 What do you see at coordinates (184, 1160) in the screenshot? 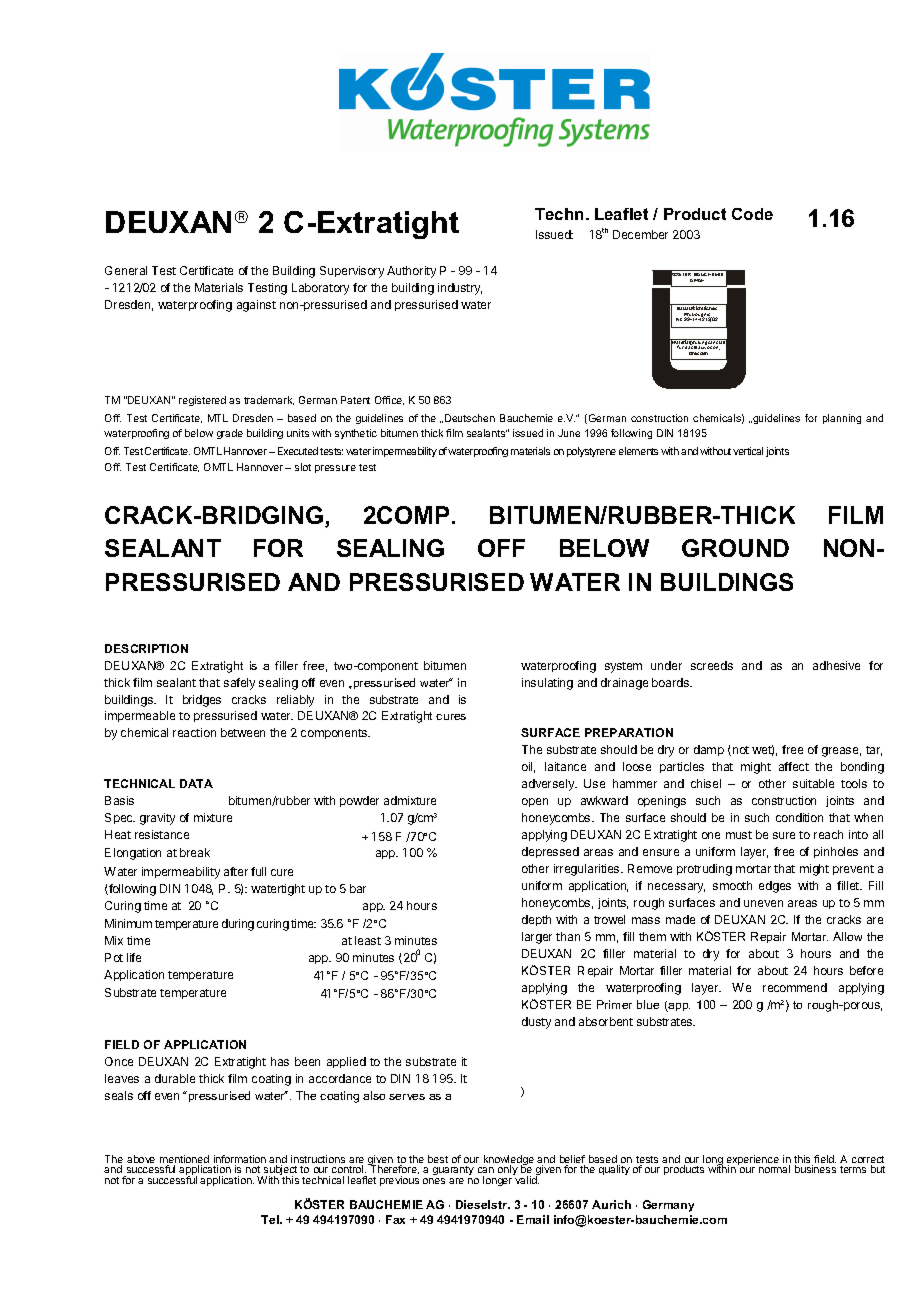
I see `mentioned` at bounding box center [184, 1160].
